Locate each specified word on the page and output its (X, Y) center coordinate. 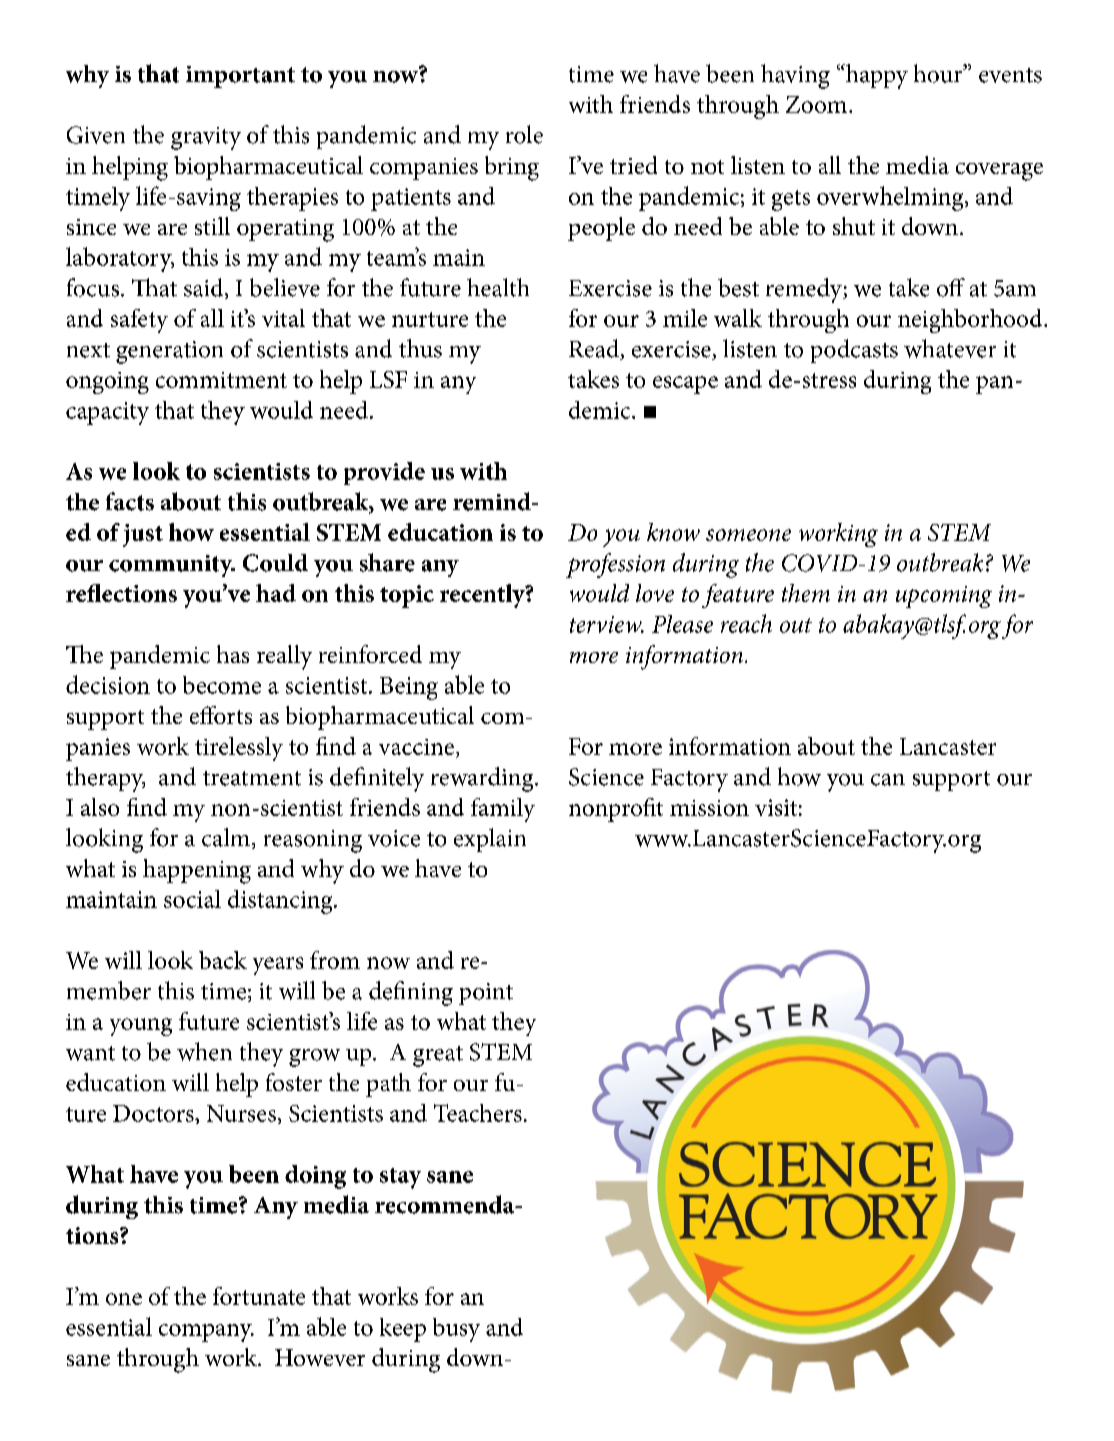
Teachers (478, 1113)
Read (595, 349)
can (888, 780)
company (206, 1333)
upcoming (944, 597)
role (524, 134)
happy (876, 76)
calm (227, 838)
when (204, 1051)
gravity (206, 138)
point (486, 994)
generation (169, 352)
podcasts (854, 351)
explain (490, 840)
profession (615, 565)
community (172, 566)
